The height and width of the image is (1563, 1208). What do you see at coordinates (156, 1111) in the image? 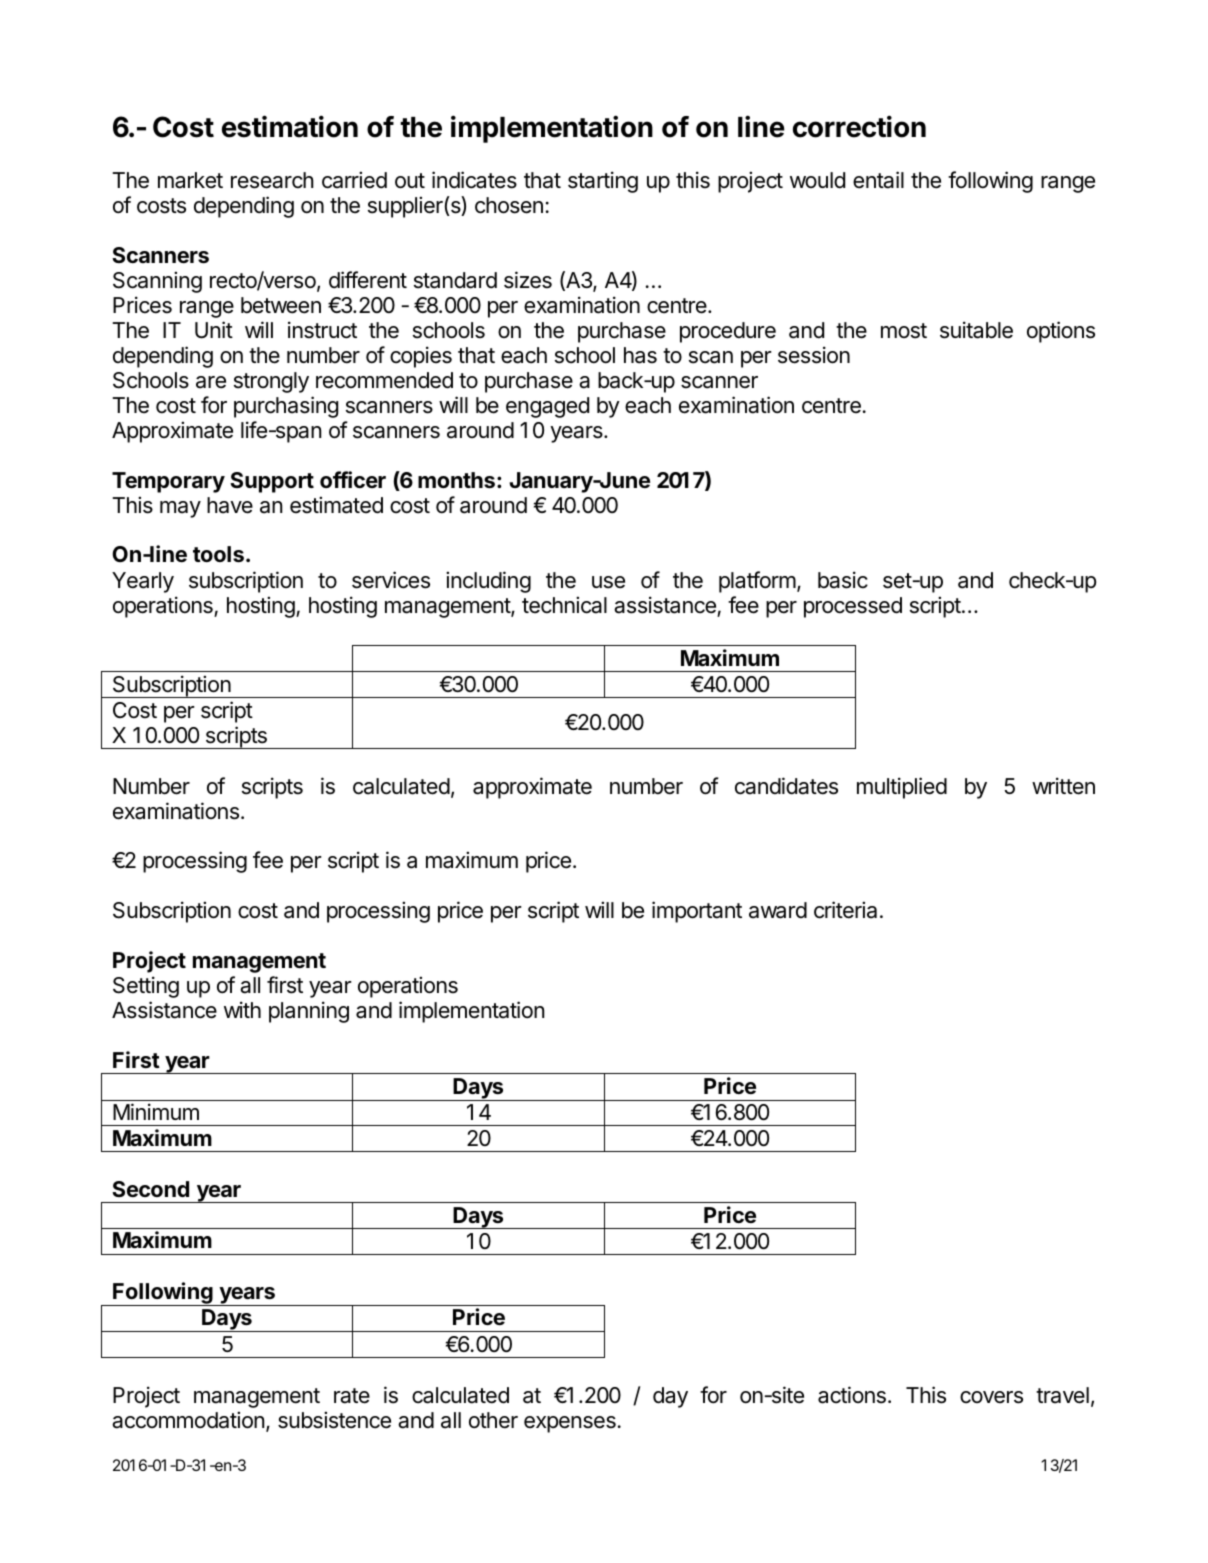
I see `Minimum` at bounding box center [156, 1111].
